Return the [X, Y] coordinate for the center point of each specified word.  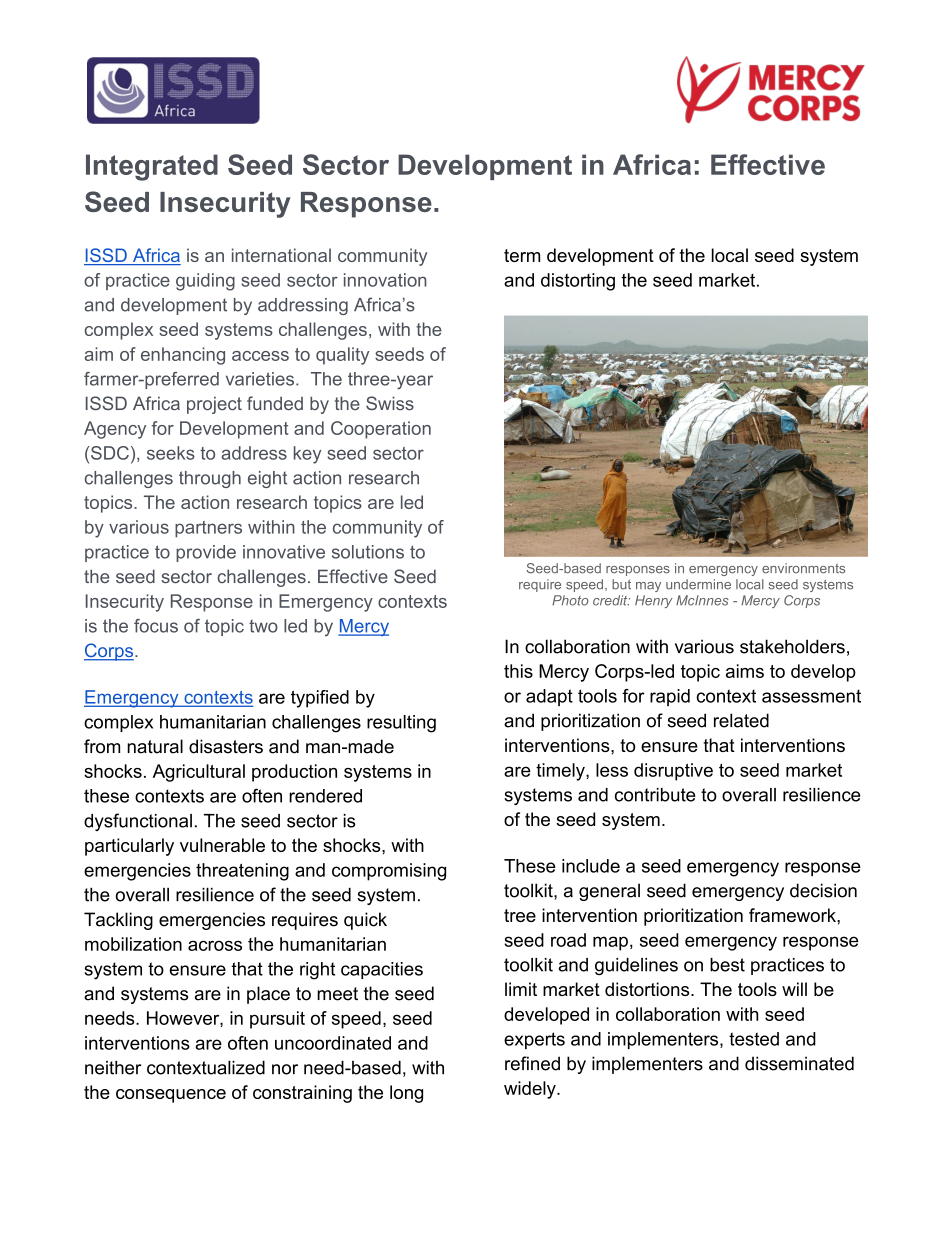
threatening [242, 872]
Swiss [390, 403]
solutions [368, 552]
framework [793, 915]
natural [155, 746]
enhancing [183, 356]
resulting [401, 724]
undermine [698, 584]
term [522, 255]
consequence [171, 1096]
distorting [578, 282]
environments [803, 568]
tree [520, 915]
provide [206, 553]
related [741, 720]
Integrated [152, 167]
